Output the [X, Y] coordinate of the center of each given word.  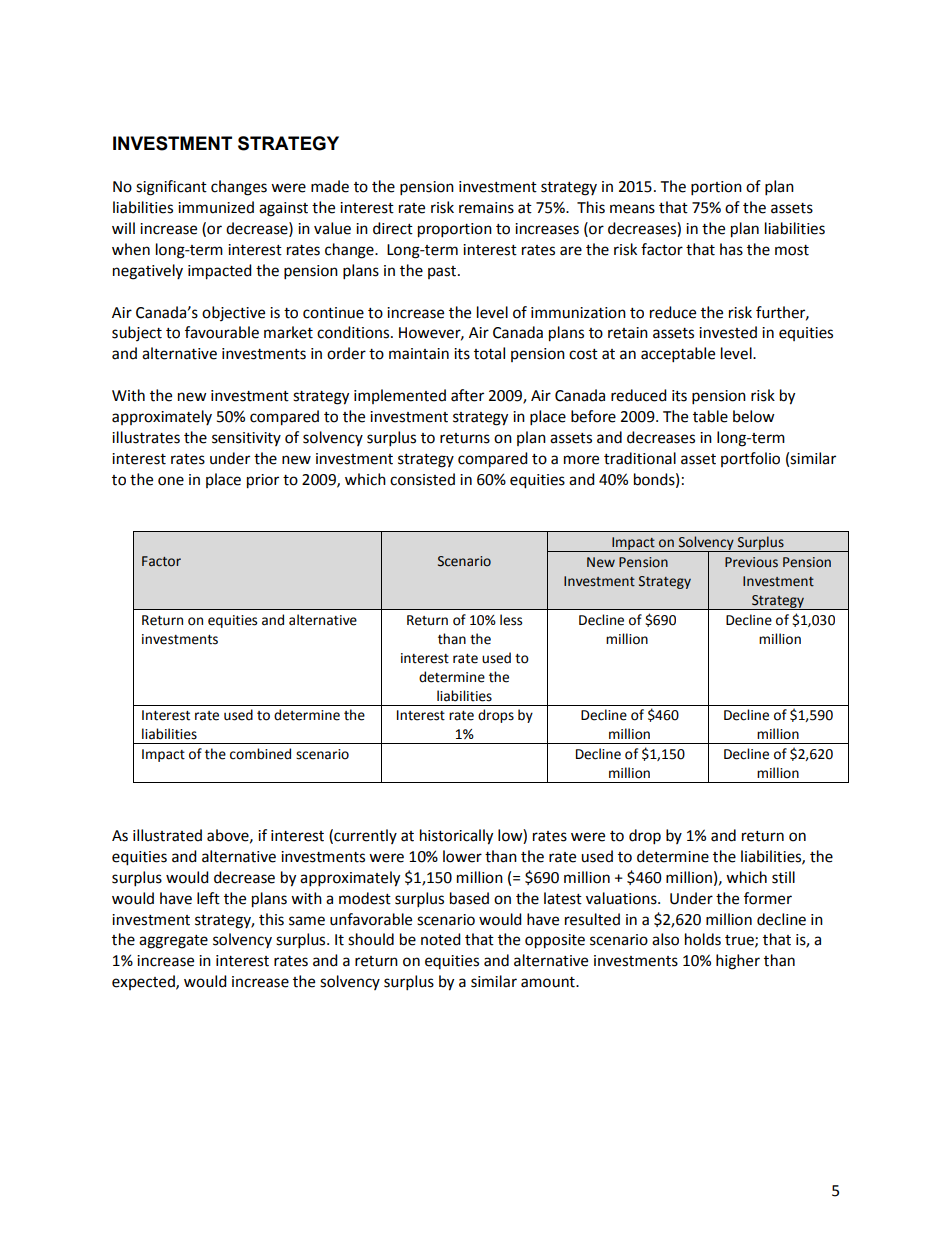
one [171, 481]
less [511, 620]
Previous [751, 562]
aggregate [173, 942]
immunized [216, 207]
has [731, 249]
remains [486, 208]
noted [441, 939]
